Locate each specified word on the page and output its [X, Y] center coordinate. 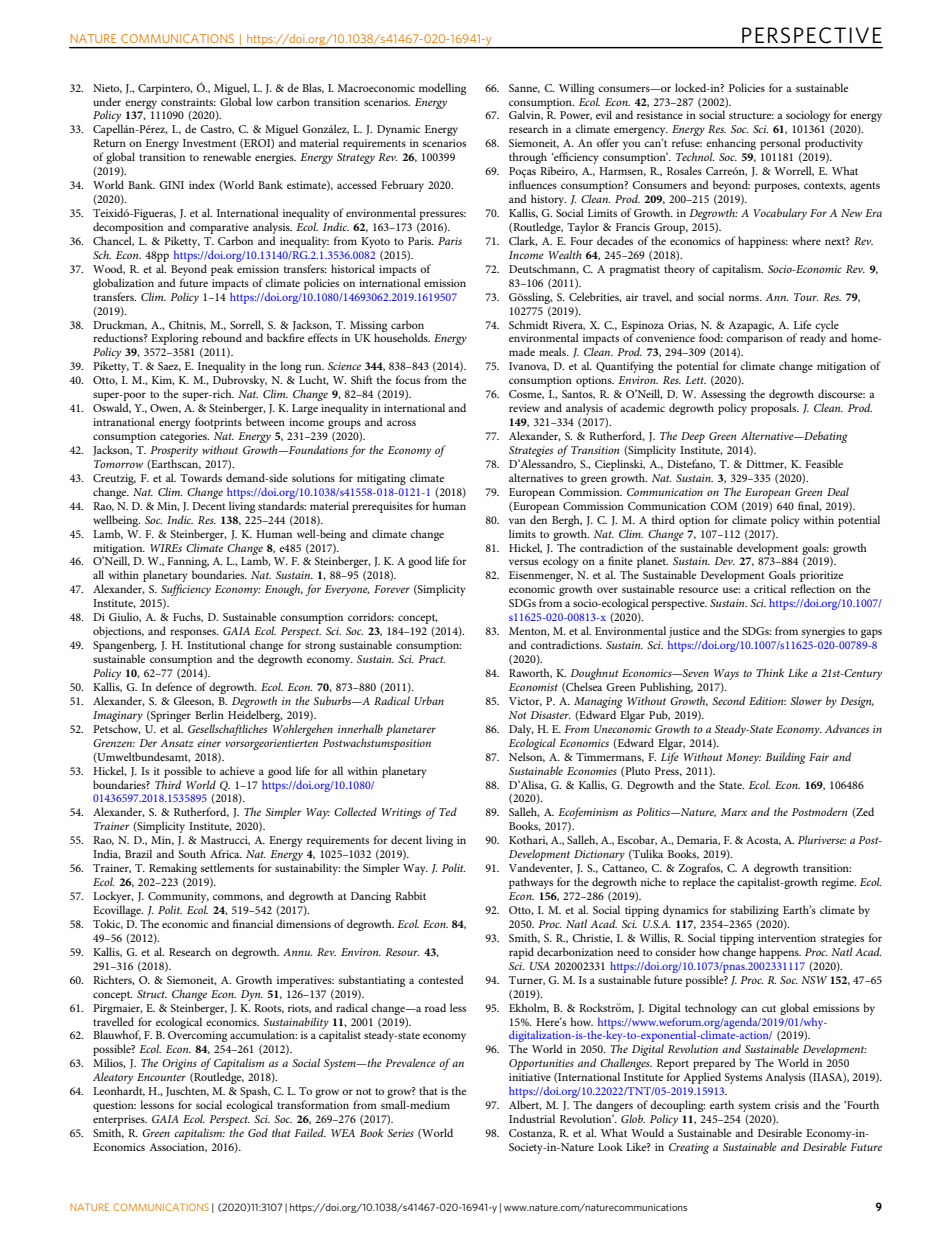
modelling [442, 89]
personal [780, 144]
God [258, 1132]
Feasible [824, 463]
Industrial [532, 1118]
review [524, 408]
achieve [237, 770]
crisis [787, 1105]
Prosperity [174, 453]
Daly [521, 730]
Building [785, 758]
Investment [209, 143]
